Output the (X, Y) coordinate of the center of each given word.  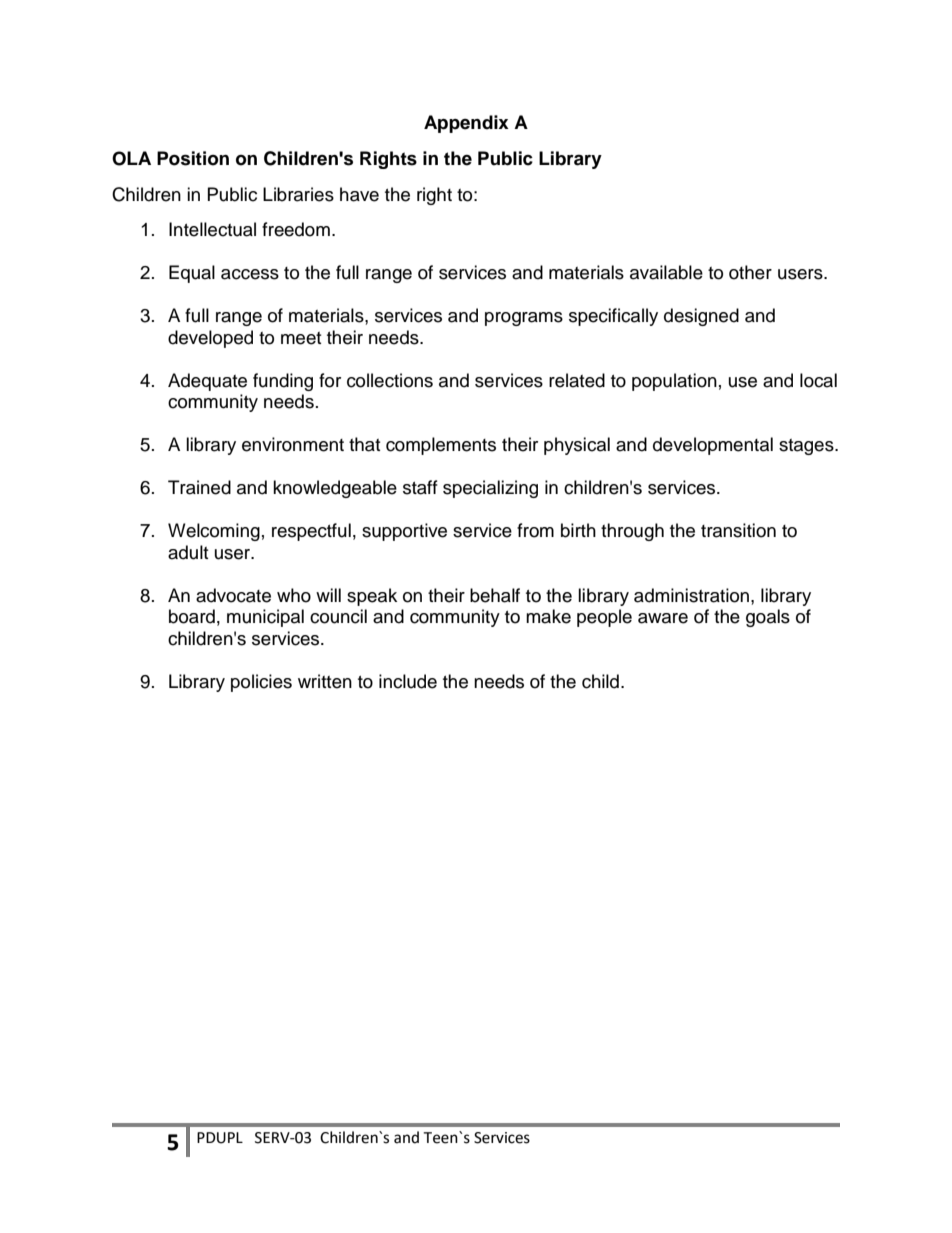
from (535, 530)
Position (193, 158)
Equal (192, 274)
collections (390, 380)
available (666, 272)
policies (261, 683)
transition (738, 530)
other (750, 272)
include (408, 681)
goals (768, 618)
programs (524, 319)
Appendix (466, 124)
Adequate (207, 382)
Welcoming (214, 532)
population (674, 382)
